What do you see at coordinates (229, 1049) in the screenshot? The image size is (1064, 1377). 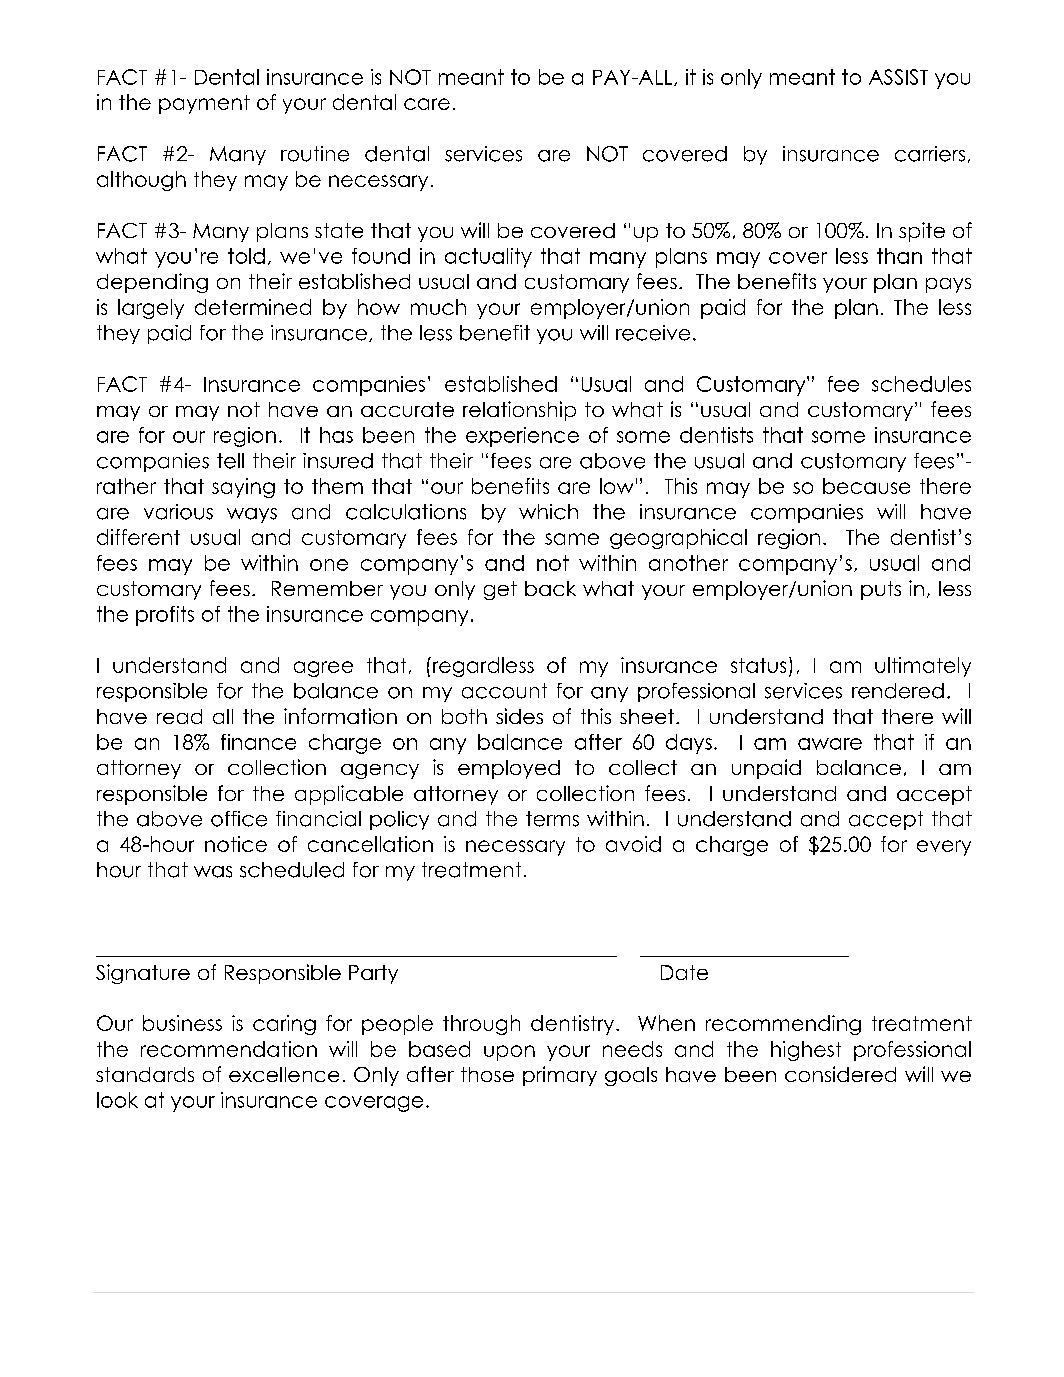 I see `recommendation` at bounding box center [229, 1049].
